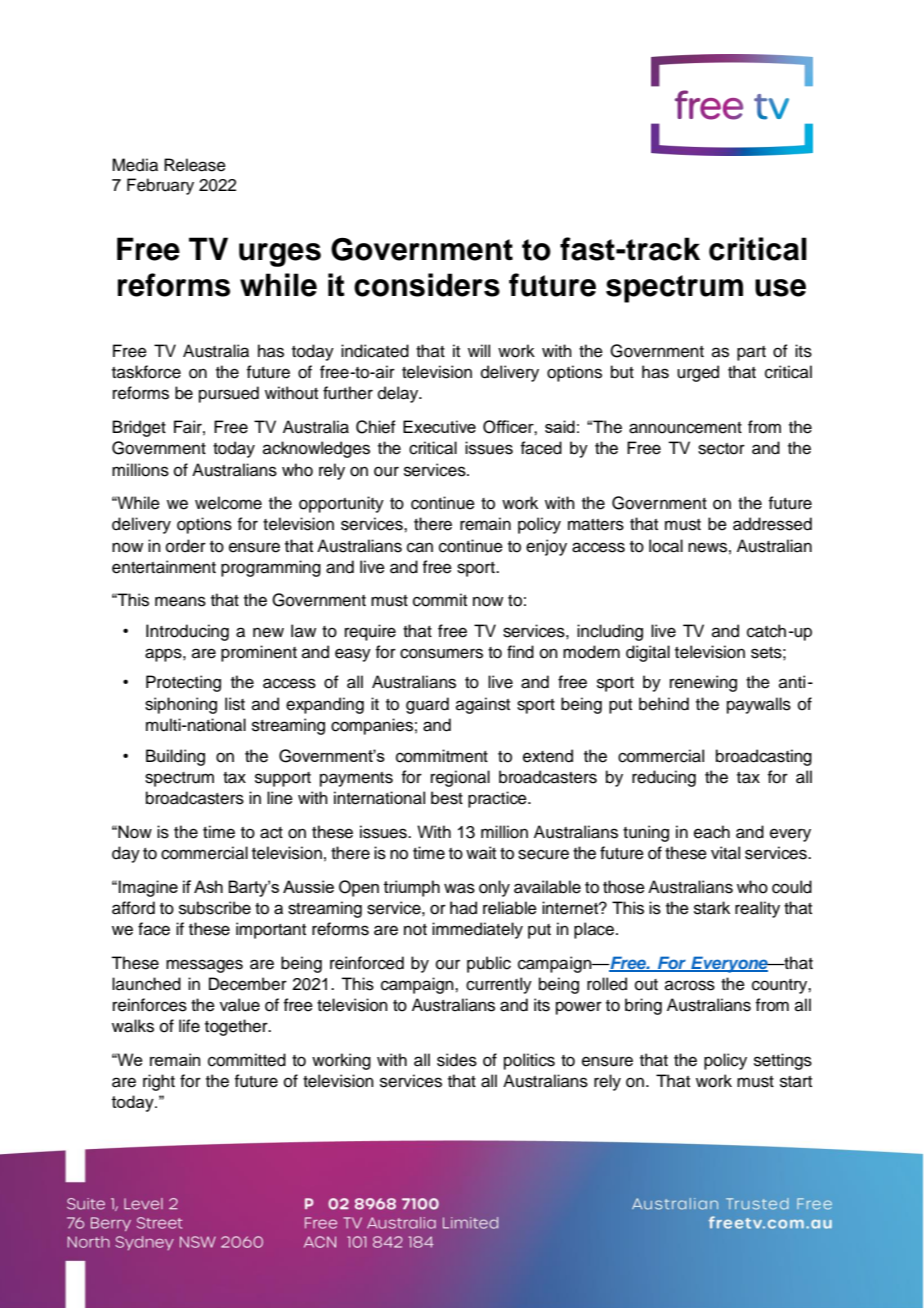 The image size is (924, 1308). What do you see at coordinates (237, 1027) in the screenshot?
I see `together` at bounding box center [237, 1027].
